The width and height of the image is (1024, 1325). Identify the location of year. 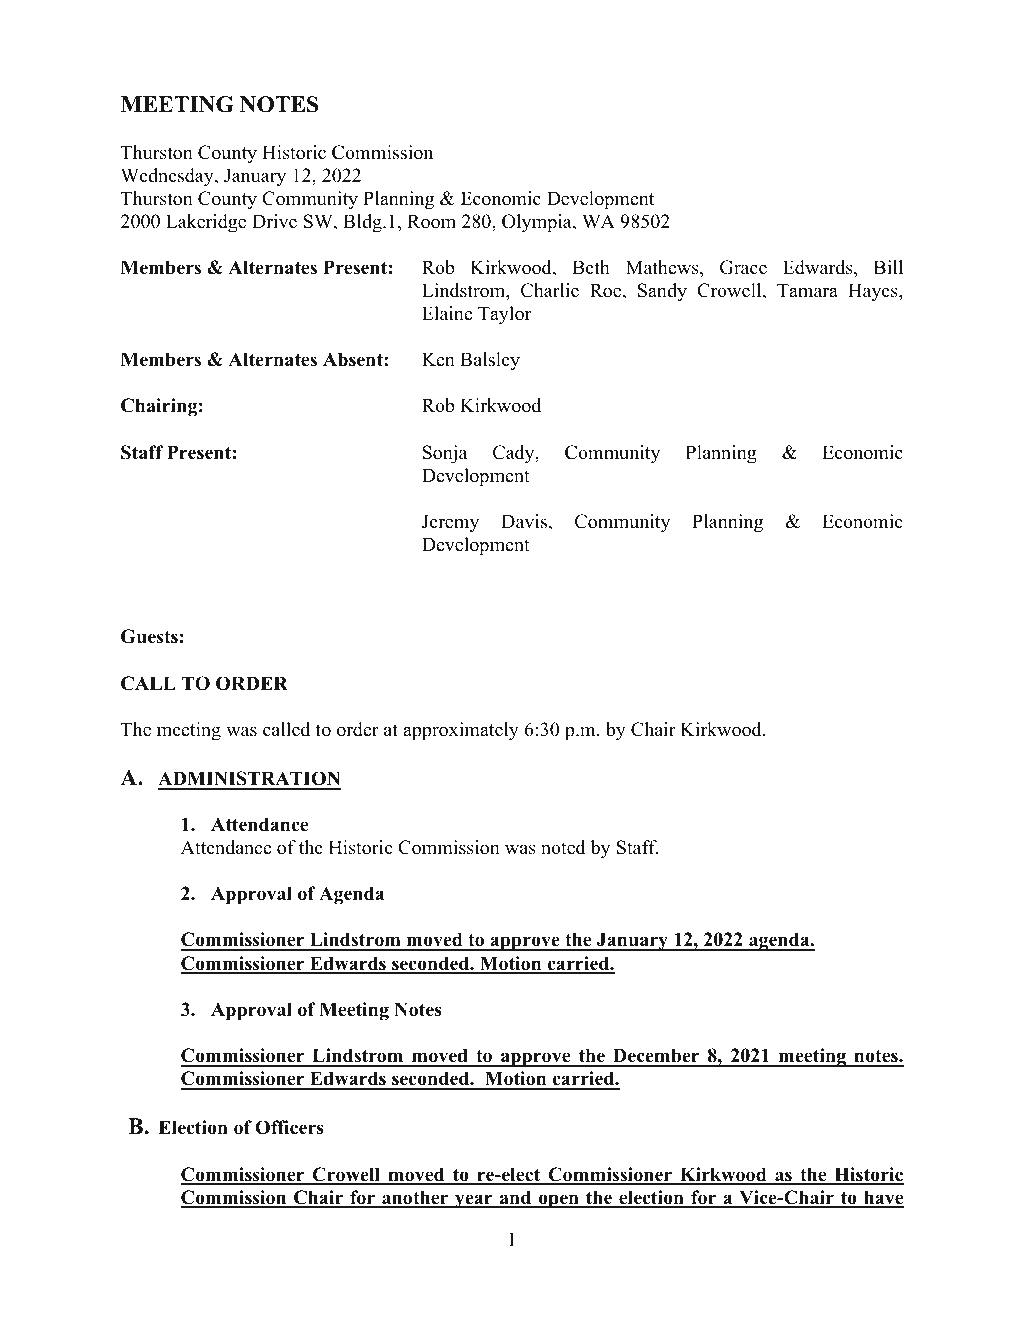
(474, 1201).
